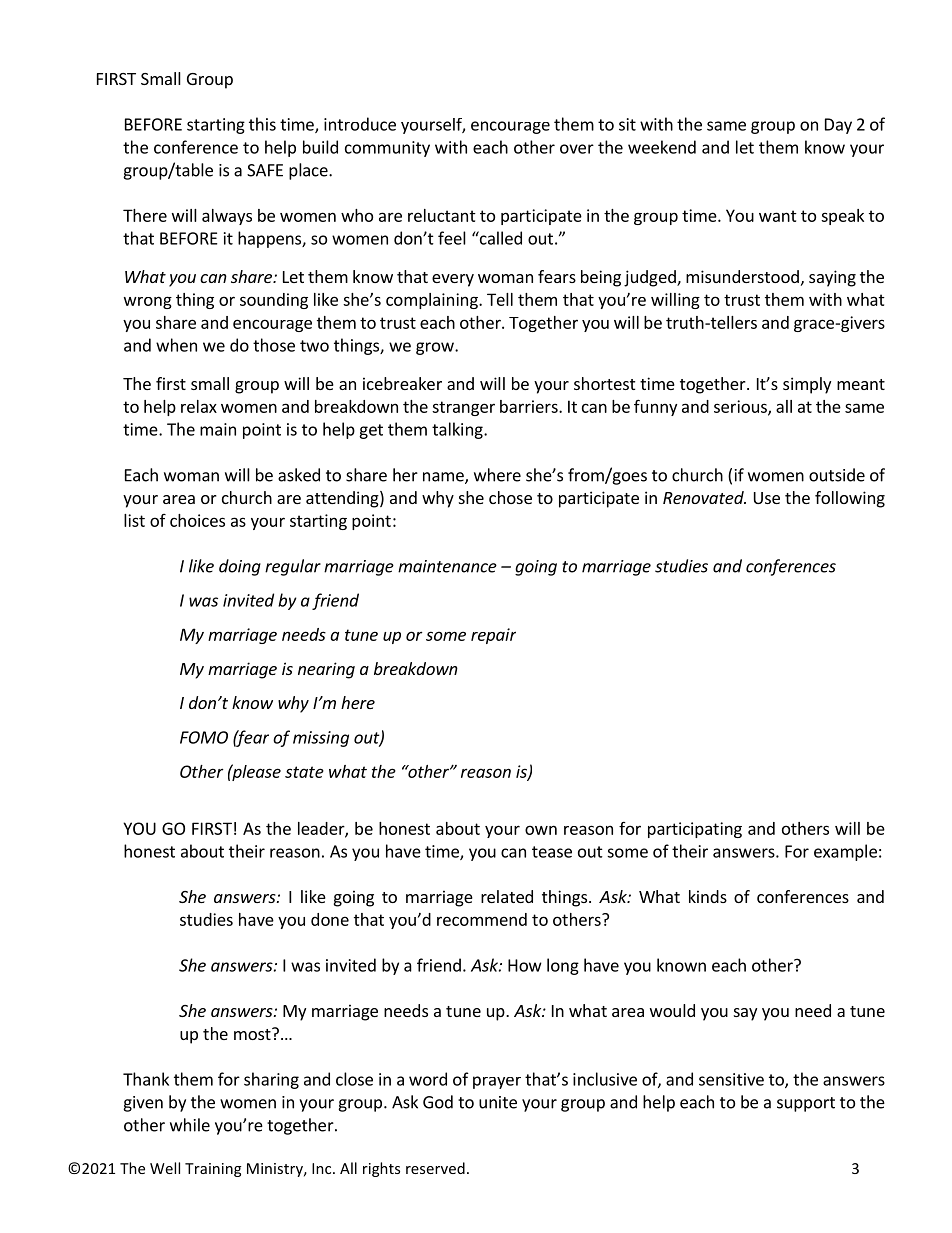 The height and width of the screenshot is (1233, 952). I want to click on nearing, so click(326, 670).
